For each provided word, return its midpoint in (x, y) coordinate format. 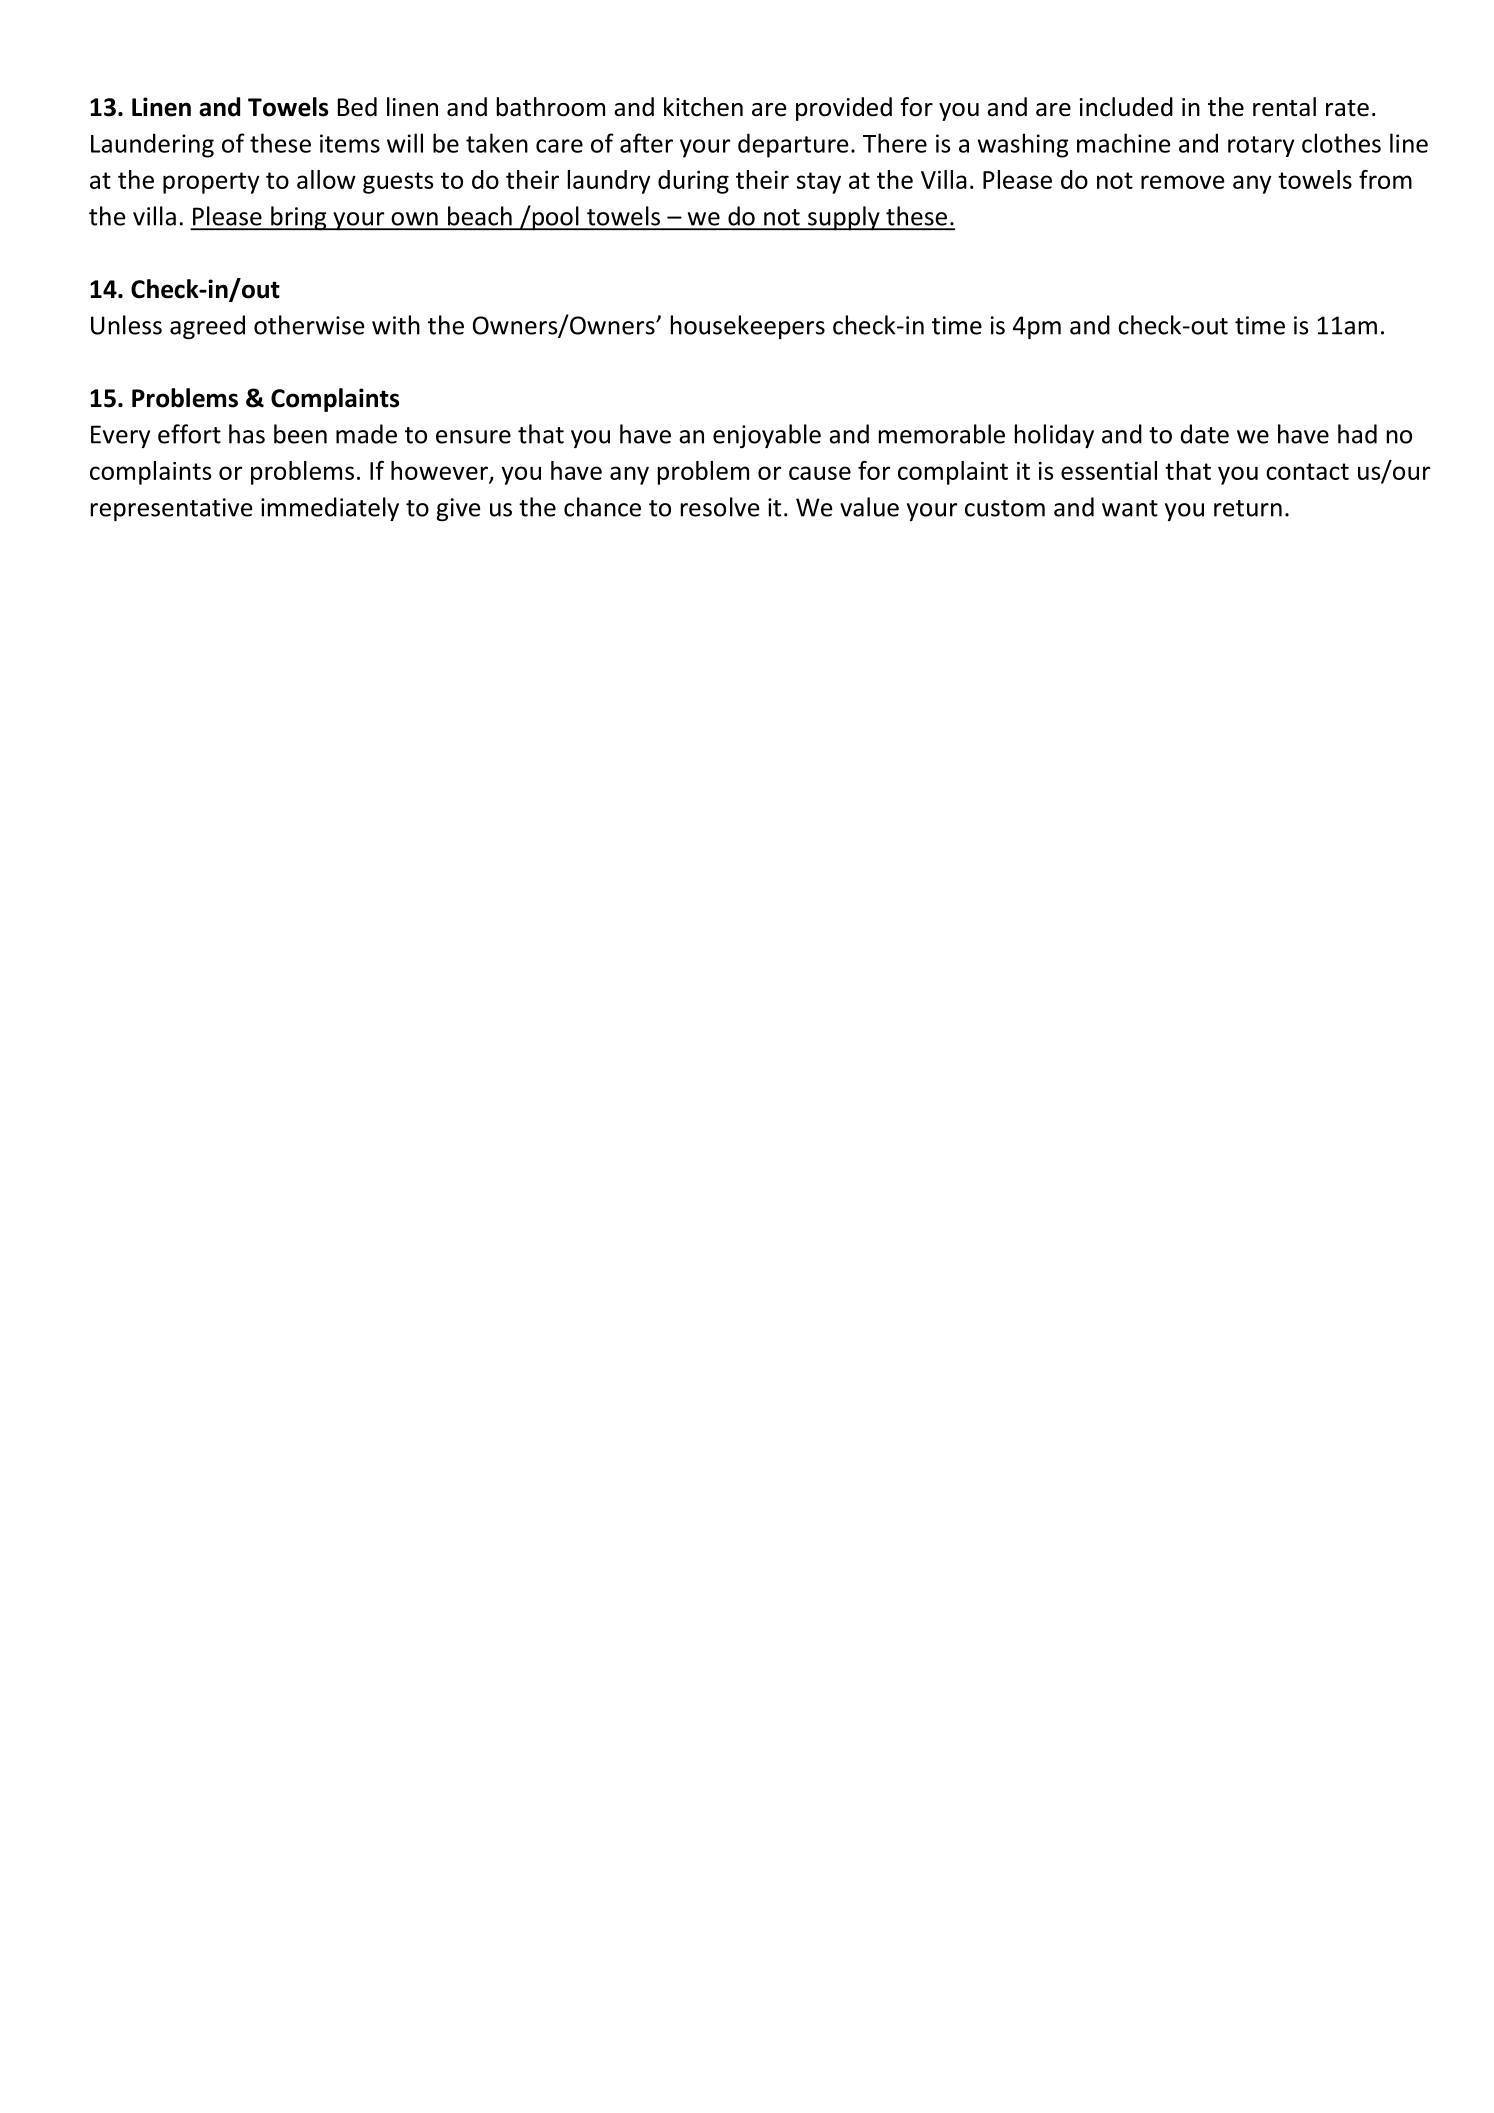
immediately (330, 509)
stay (819, 183)
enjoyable (767, 436)
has (247, 434)
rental (1284, 107)
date (1205, 434)
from (1385, 179)
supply (844, 218)
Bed (357, 107)
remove (1183, 182)
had (1357, 434)
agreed (207, 327)
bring (299, 218)
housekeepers (748, 327)
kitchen (703, 107)
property (211, 183)
